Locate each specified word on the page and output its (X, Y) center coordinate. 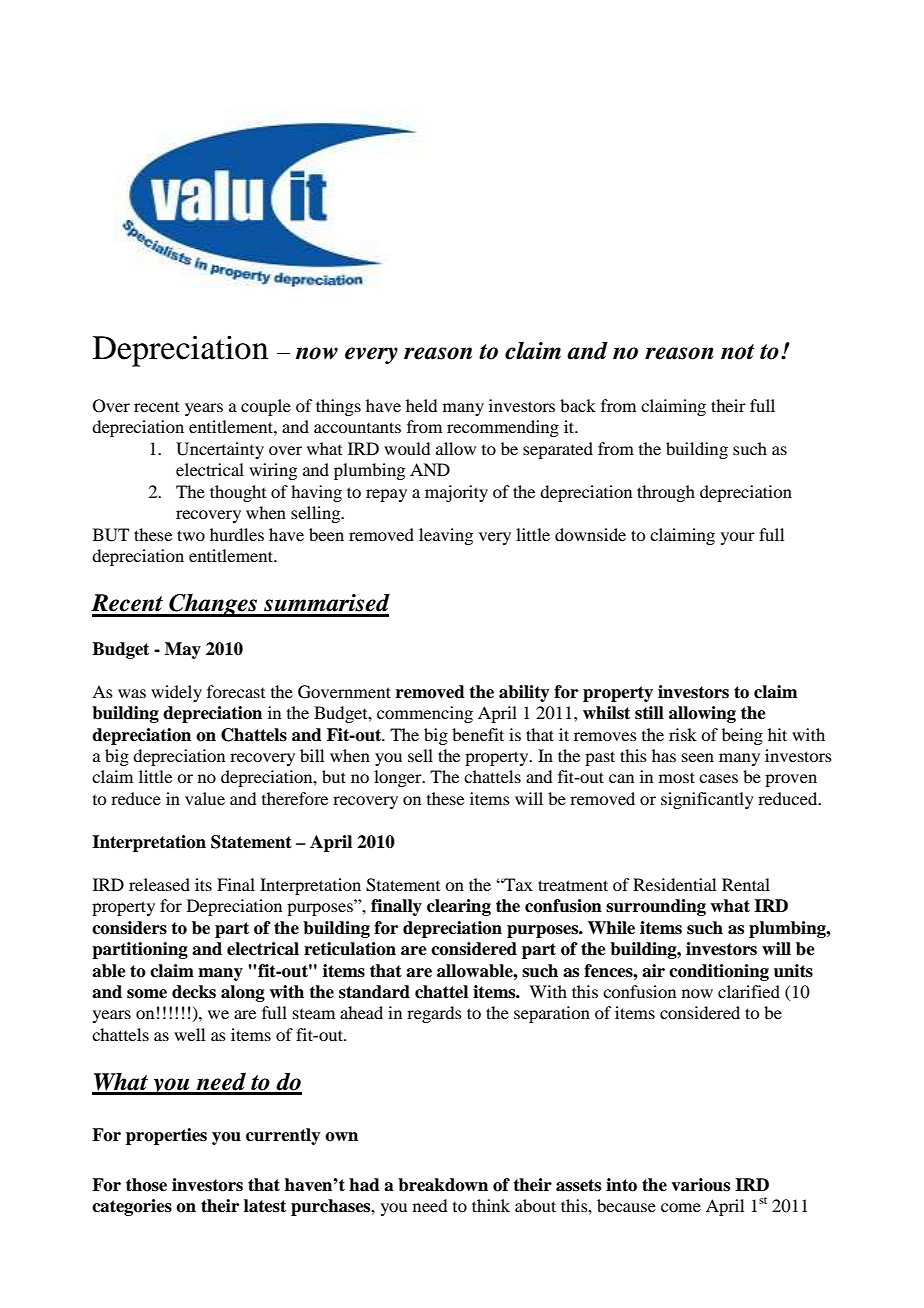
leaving (446, 536)
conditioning (719, 972)
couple (266, 407)
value (205, 798)
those (146, 1185)
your (738, 538)
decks (194, 992)
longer (399, 778)
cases (718, 778)
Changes (213, 605)
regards (434, 1014)
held (421, 405)
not (738, 352)
